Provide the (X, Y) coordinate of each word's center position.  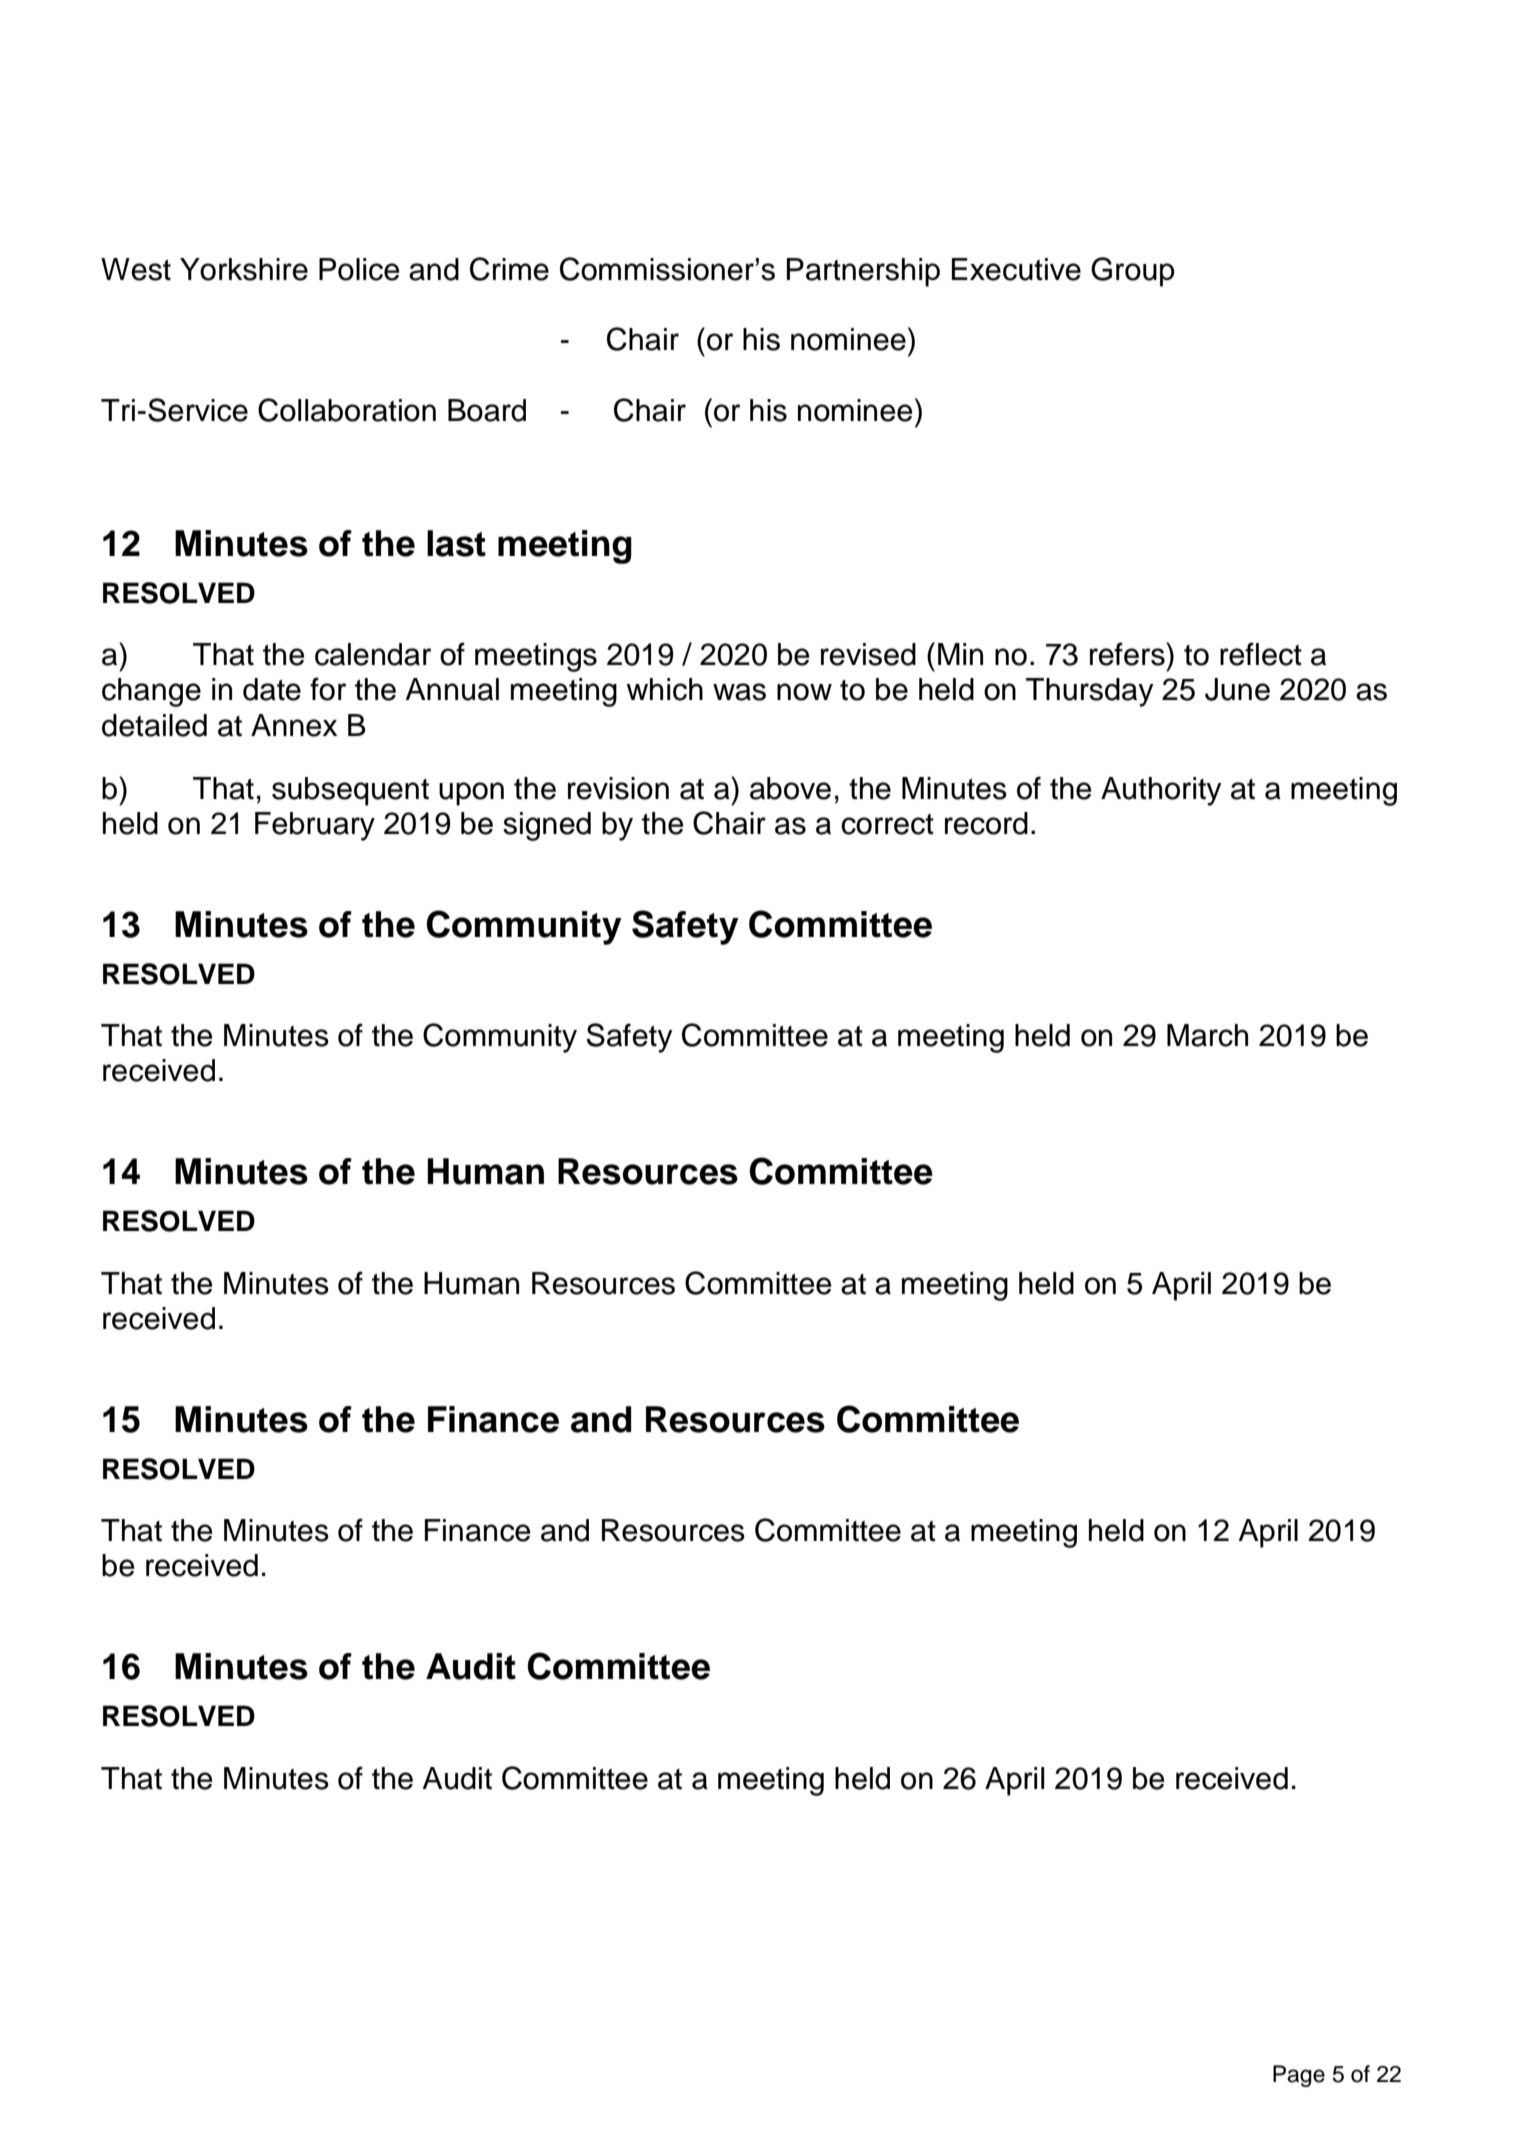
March (1207, 1035)
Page (1299, 2076)
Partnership (863, 272)
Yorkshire (244, 269)
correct (887, 824)
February (315, 826)
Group (1133, 272)
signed (547, 826)
